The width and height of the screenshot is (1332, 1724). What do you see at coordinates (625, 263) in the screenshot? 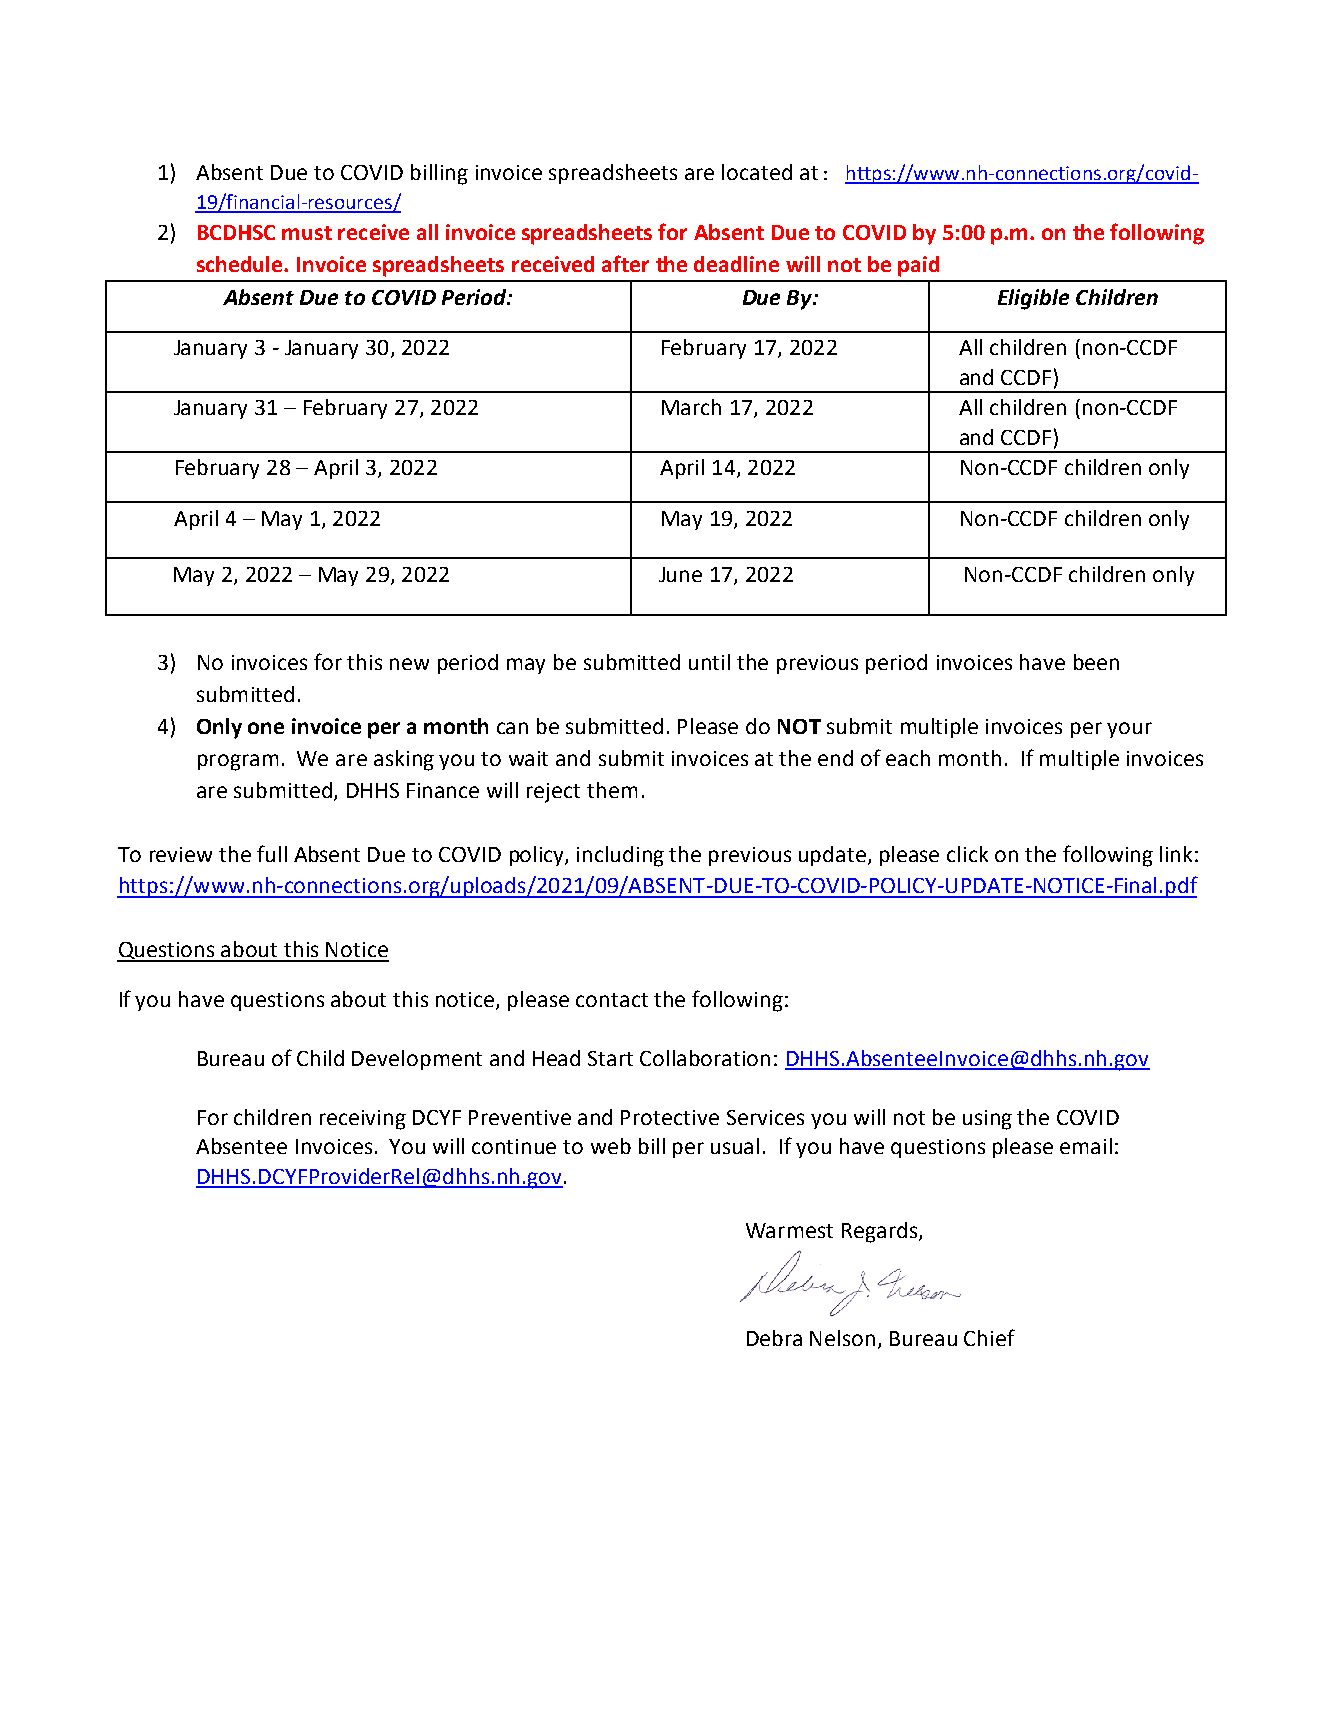
I see `after` at bounding box center [625, 263].
